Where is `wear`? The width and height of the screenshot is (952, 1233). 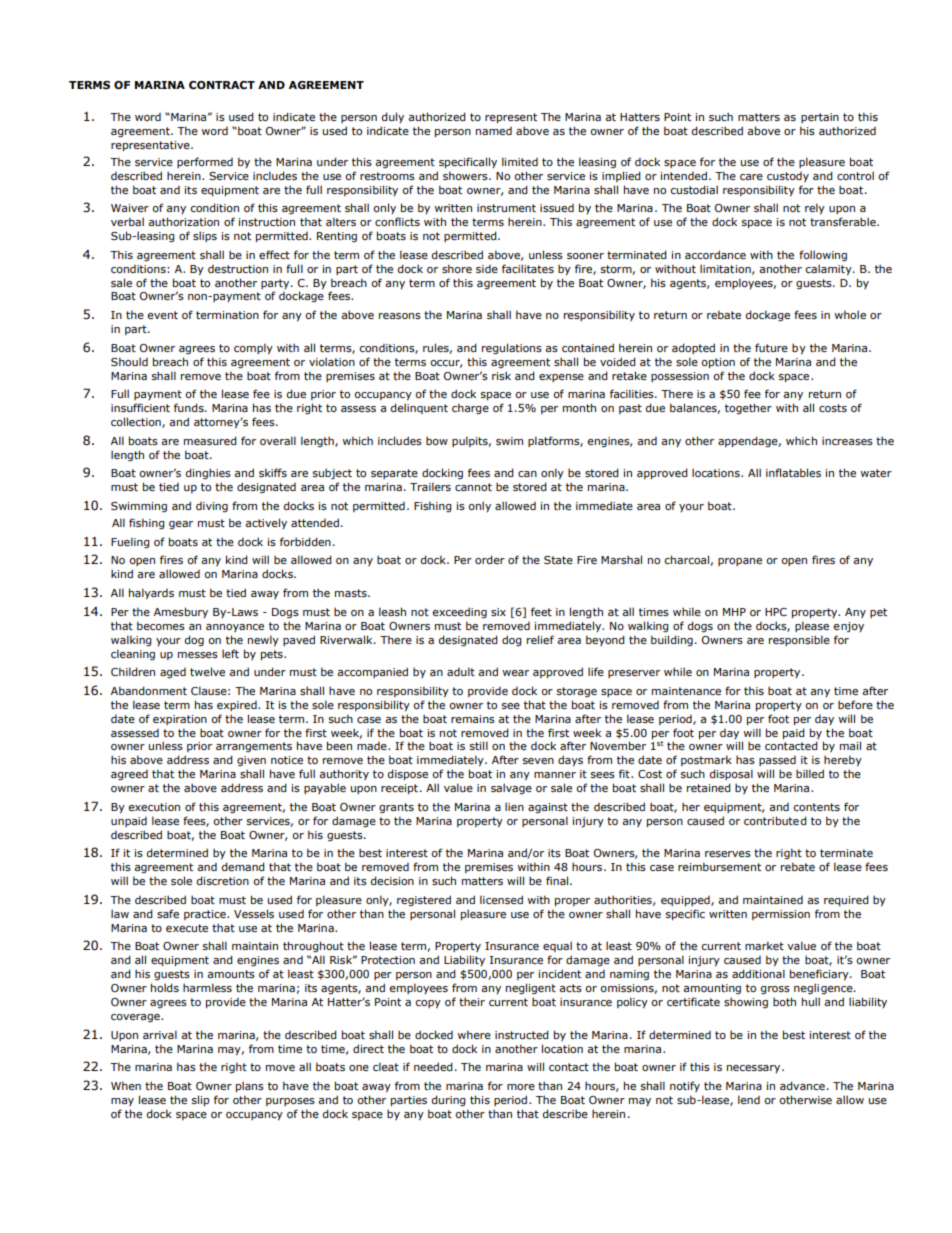
wear is located at coordinates (516, 673).
